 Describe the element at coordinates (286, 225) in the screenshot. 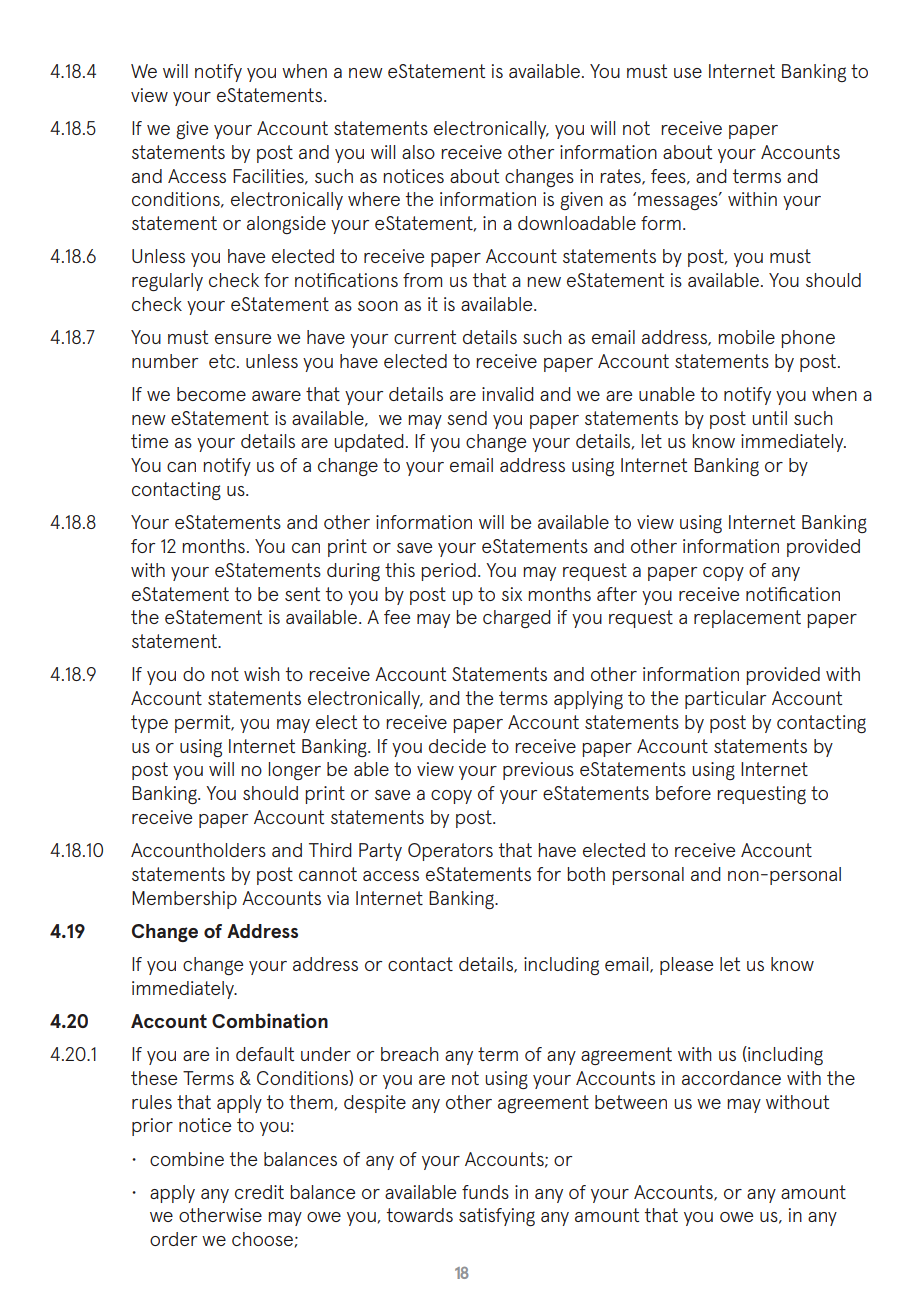

I see `alongside` at that location.
